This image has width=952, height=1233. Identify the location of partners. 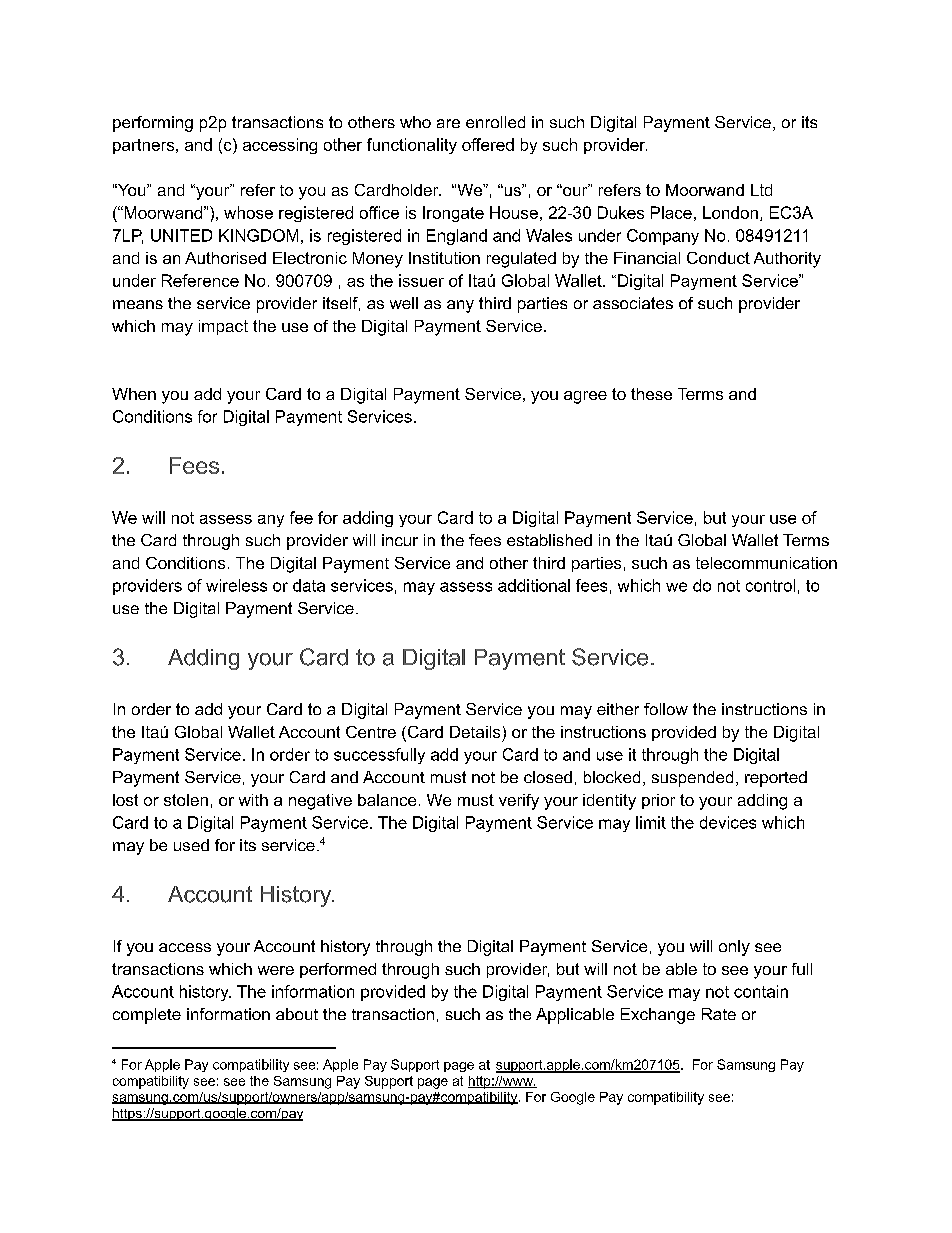
(145, 146).
